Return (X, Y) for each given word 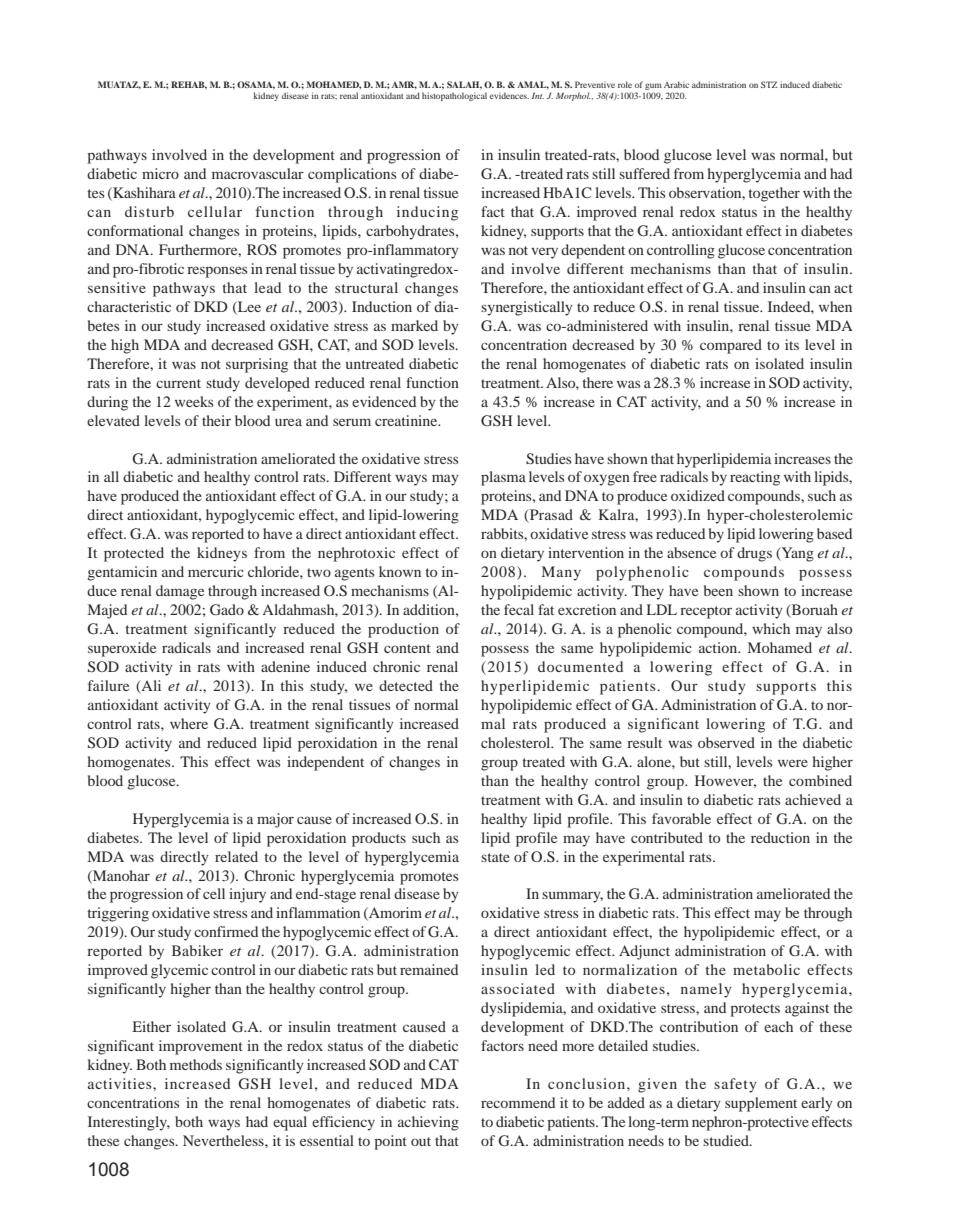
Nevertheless (224, 1140)
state (495, 857)
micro (160, 173)
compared (731, 346)
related (236, 856)
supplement (761, 1104)
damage (180, 592)
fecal (519, 609)
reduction (780, 837)
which (771, 628)
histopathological (454, 96)
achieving (428, 1123)
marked (414, 325)
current (178, 383)
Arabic (676, 84)
